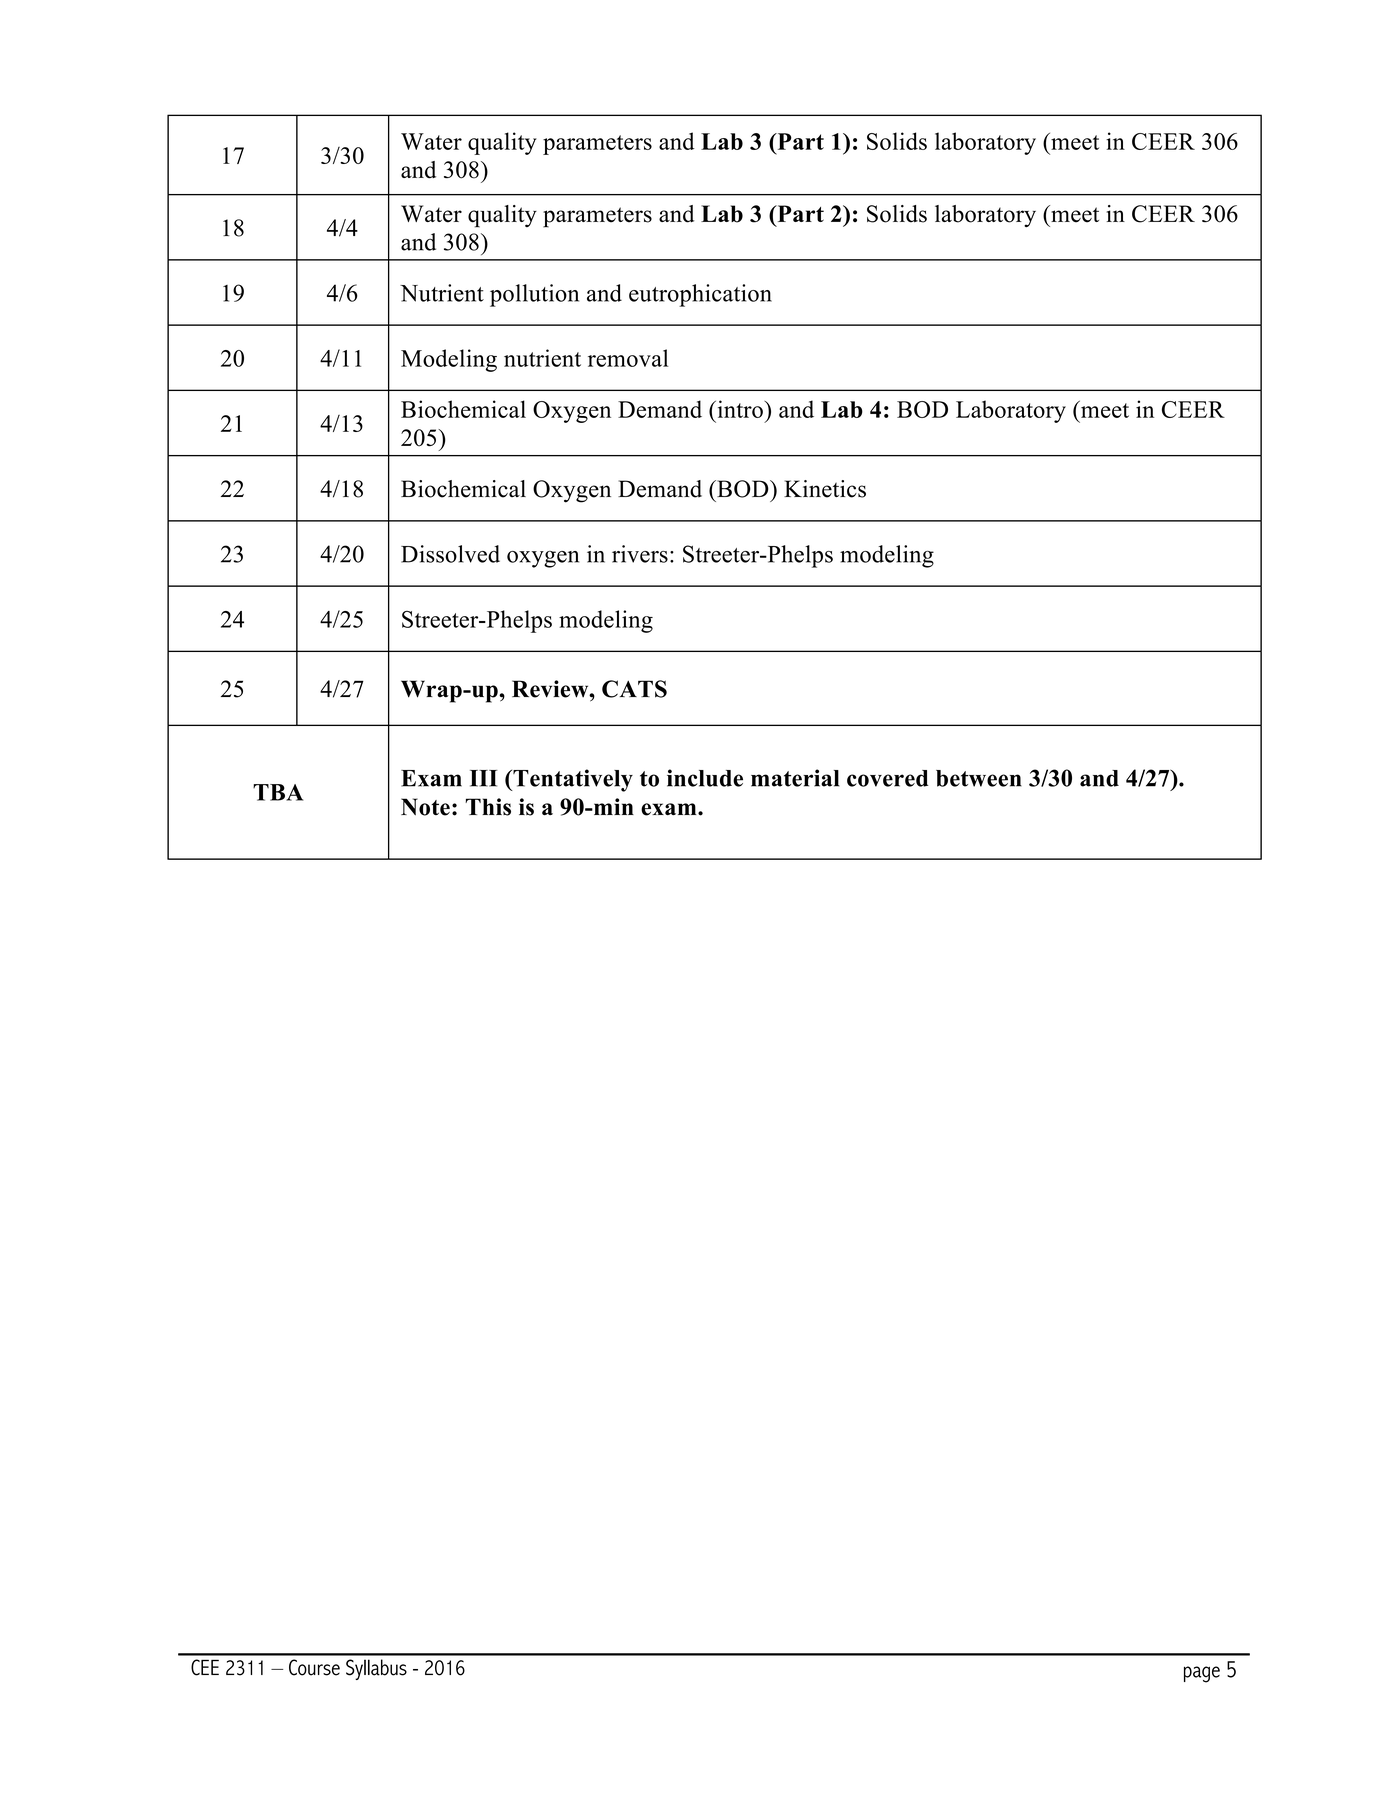 This document has height=1794, width=1386. I want to click on include, so click(705, 778).
